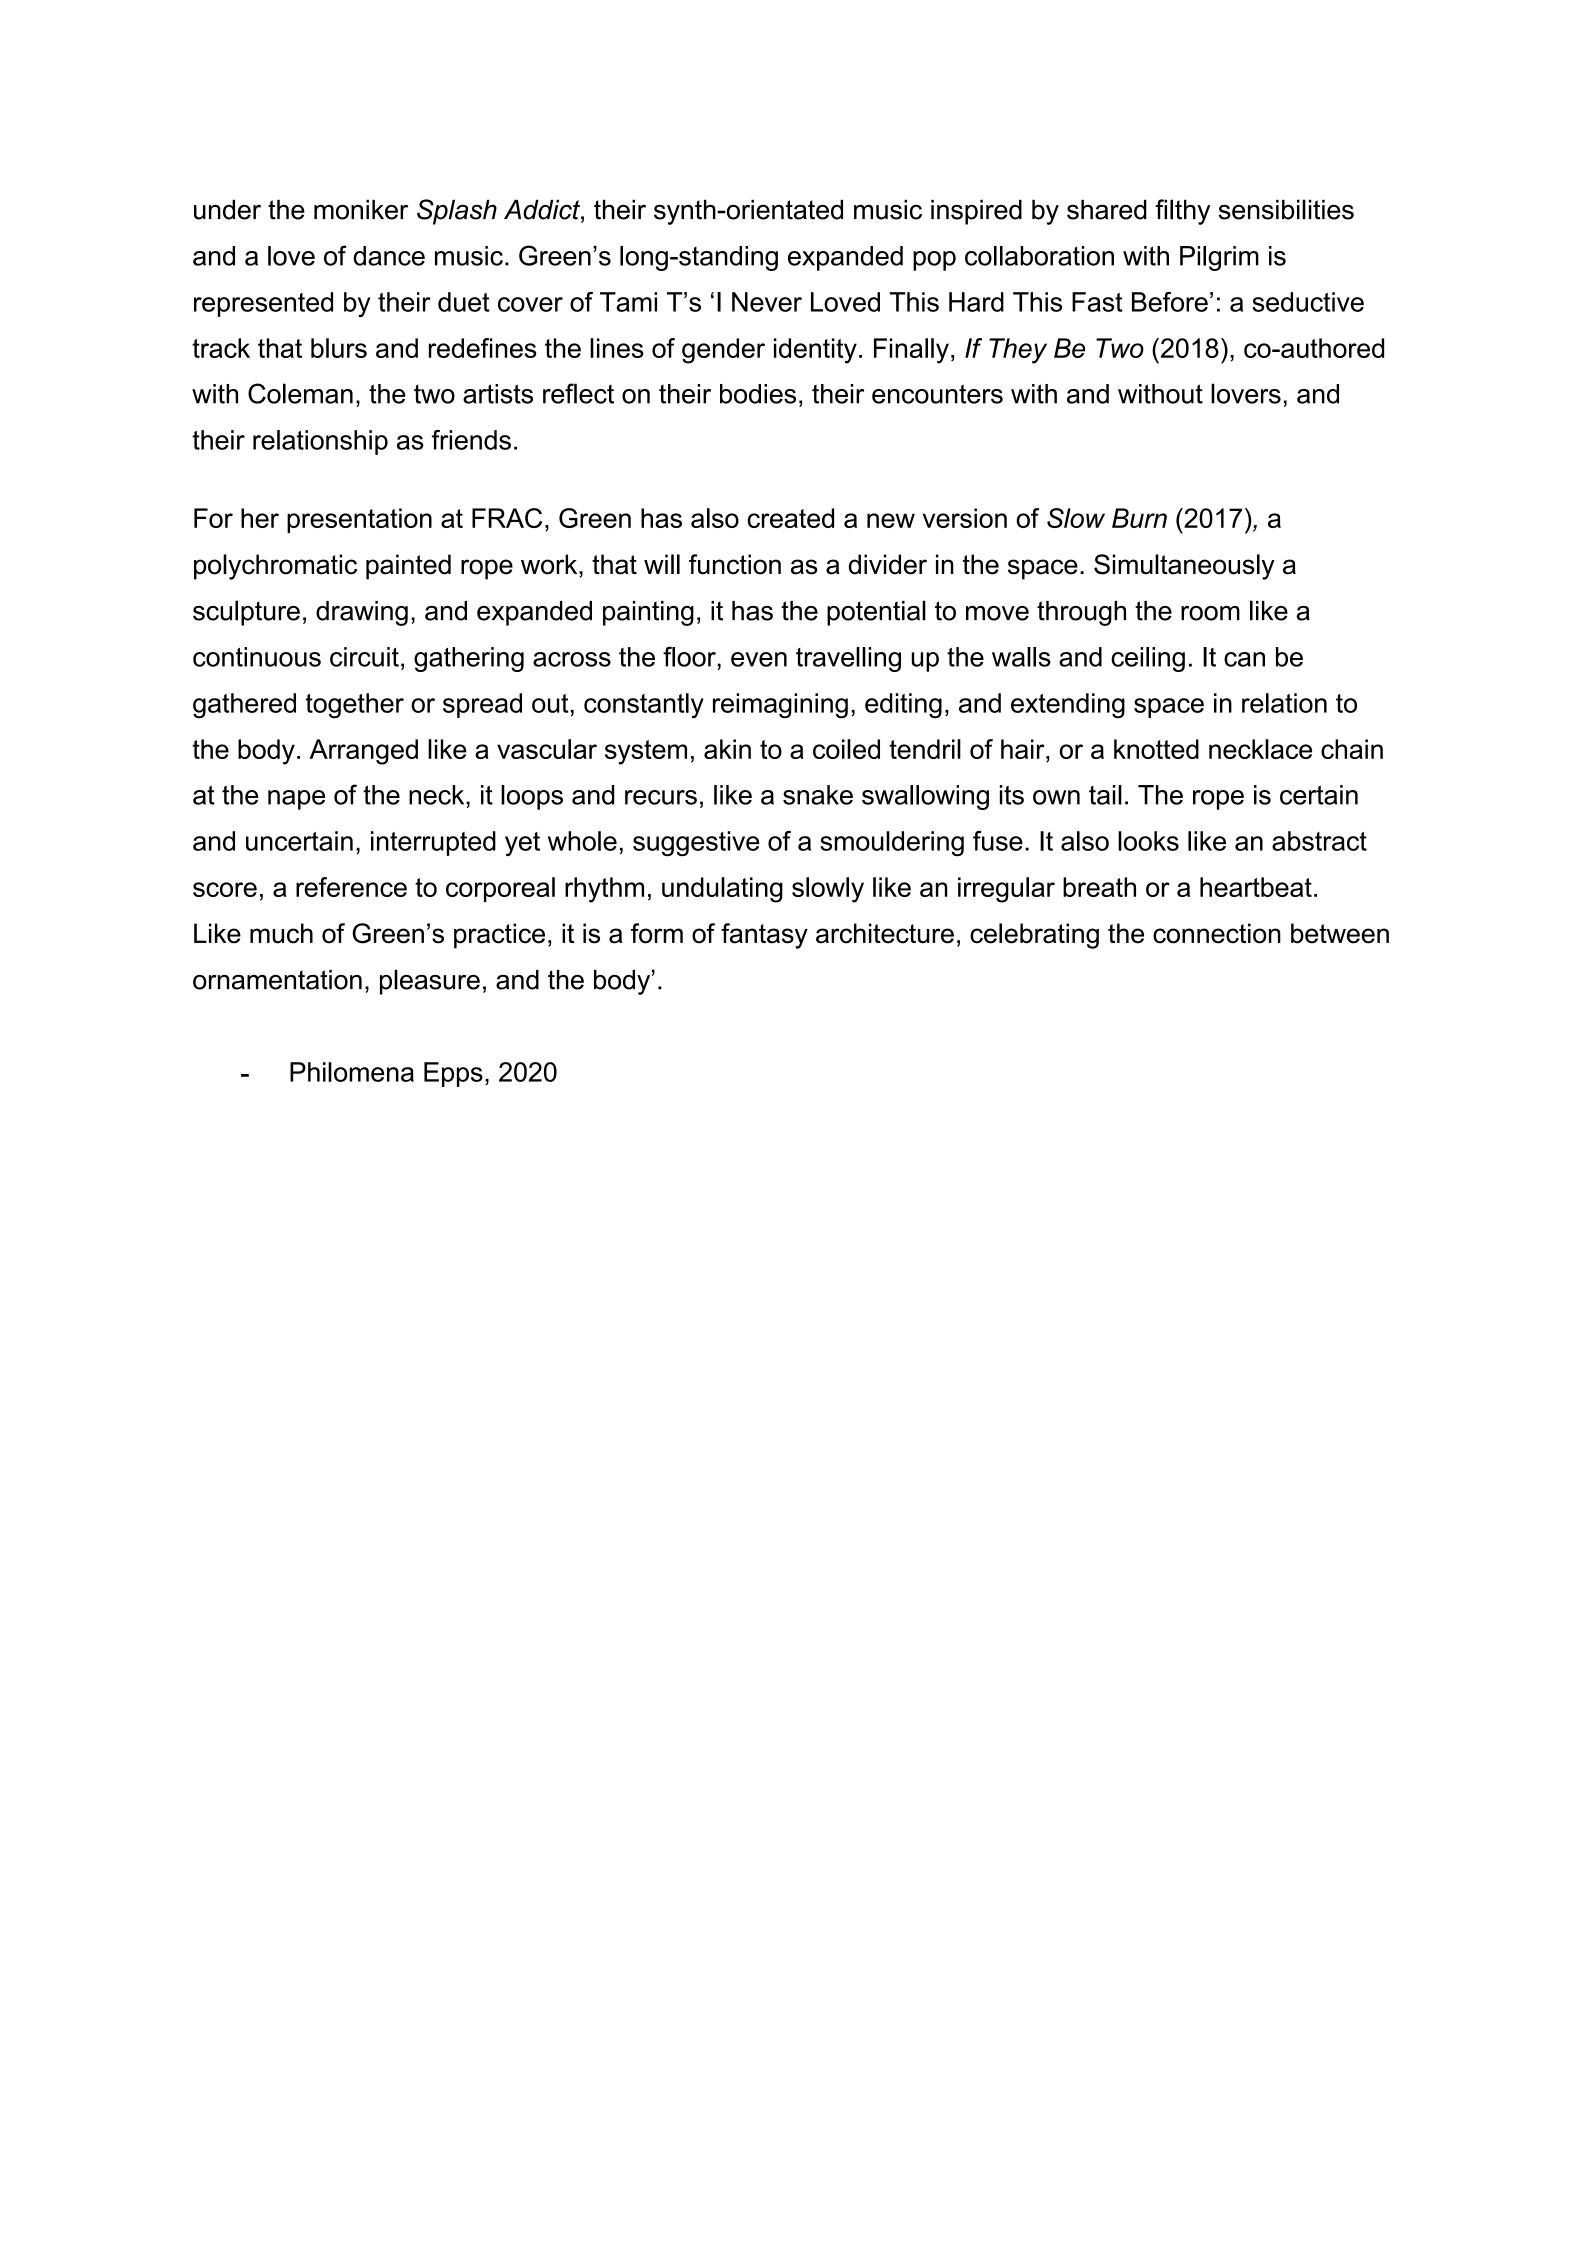 This screenshot has height=2251, width=1592. I want to click on moniker, so click(361, 209).
